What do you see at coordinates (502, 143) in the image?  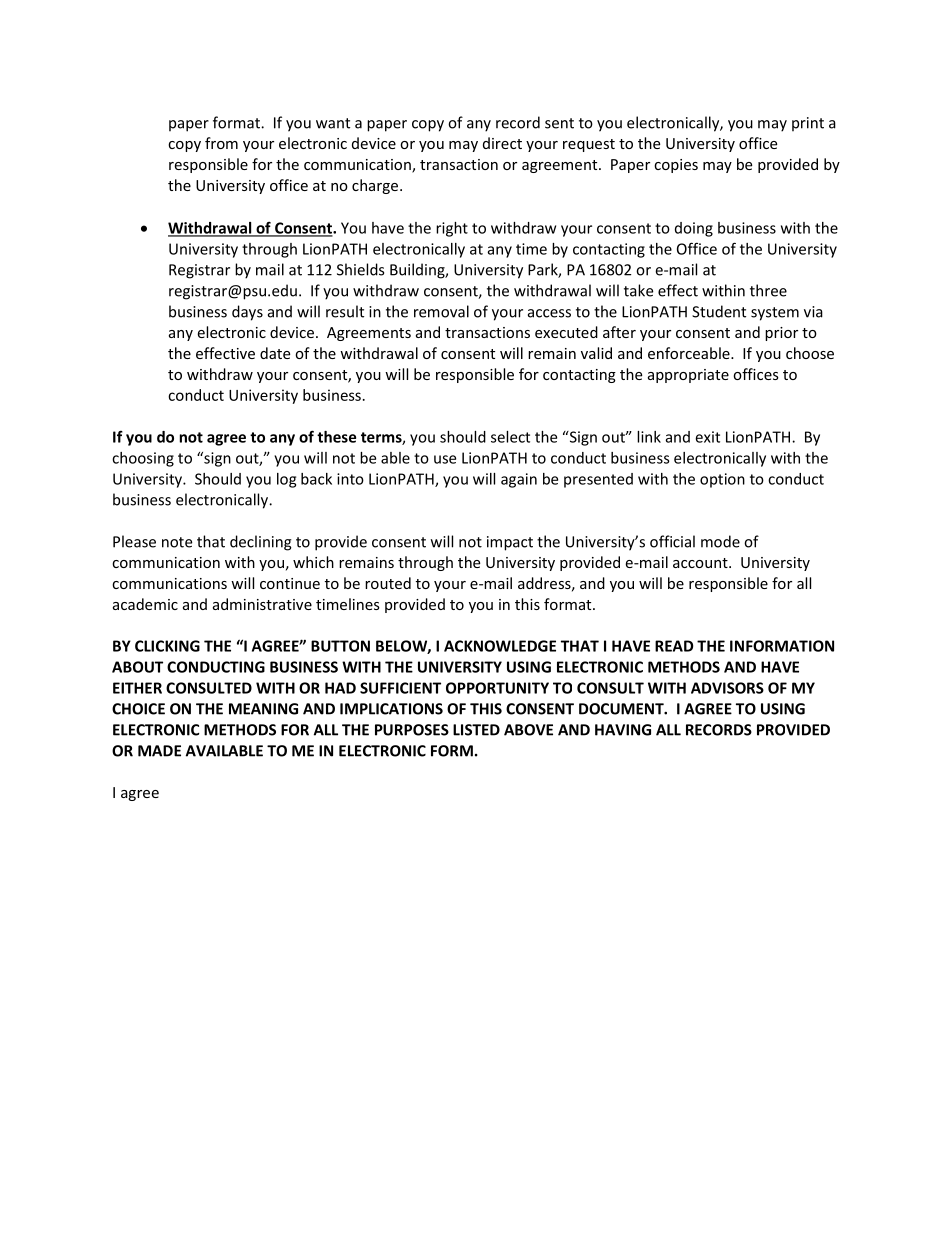 I see `direct` at bounding box center [502, 143].
